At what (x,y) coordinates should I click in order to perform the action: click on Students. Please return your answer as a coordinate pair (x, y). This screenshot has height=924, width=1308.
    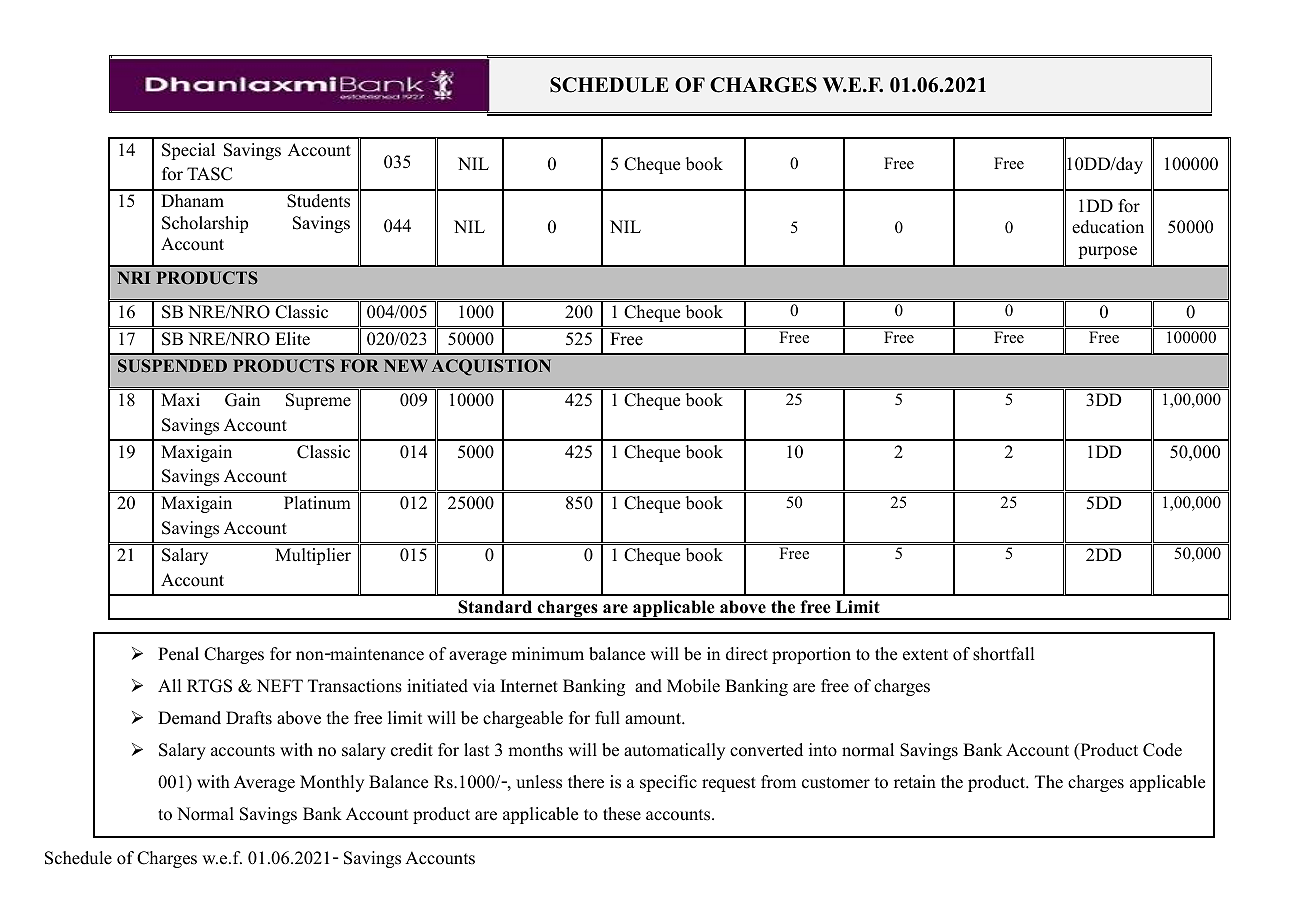
    Looking at the image, I should click on (318, 201).
